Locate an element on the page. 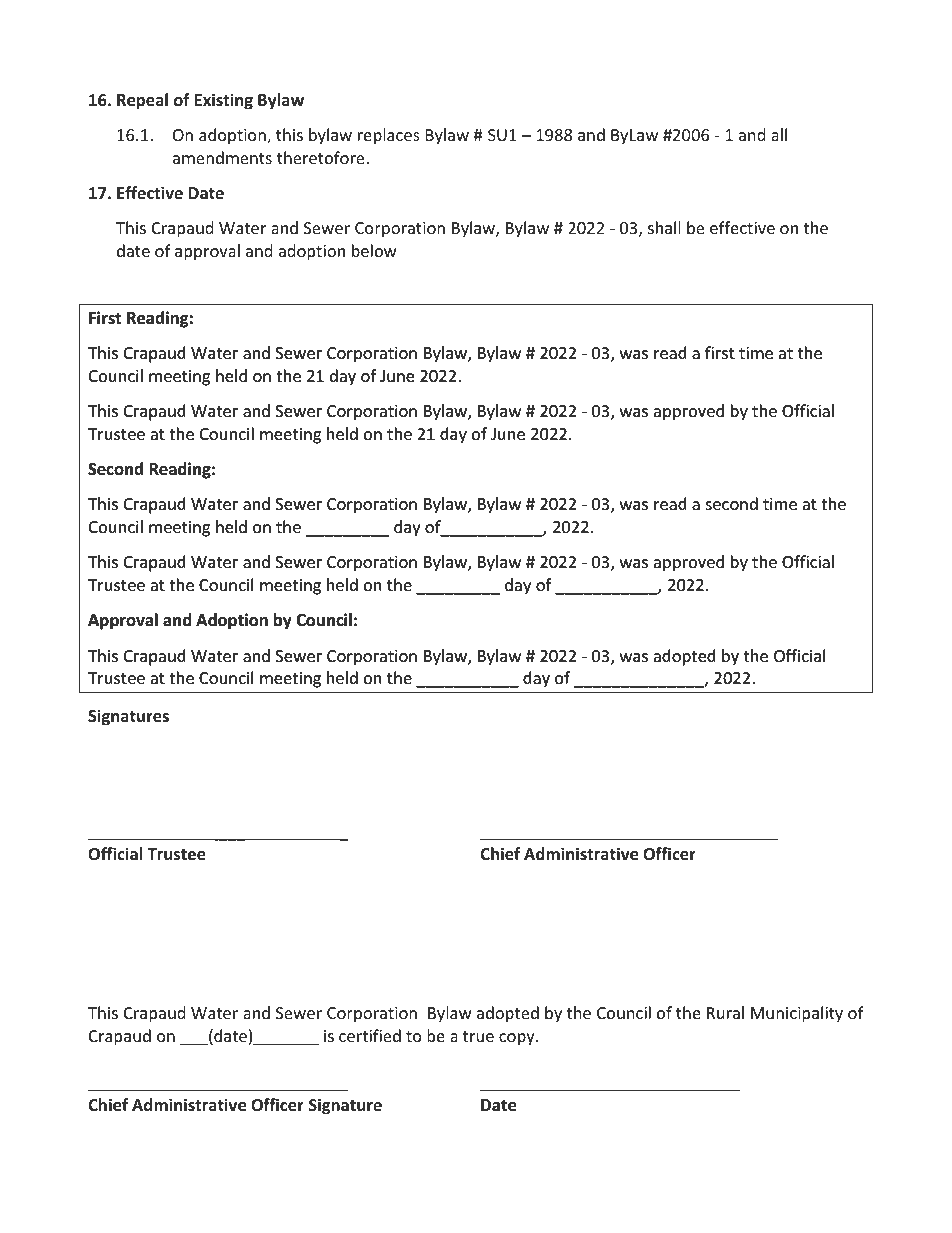 This page has width=952, height=1233. below is located at coordinates (374, 250).
